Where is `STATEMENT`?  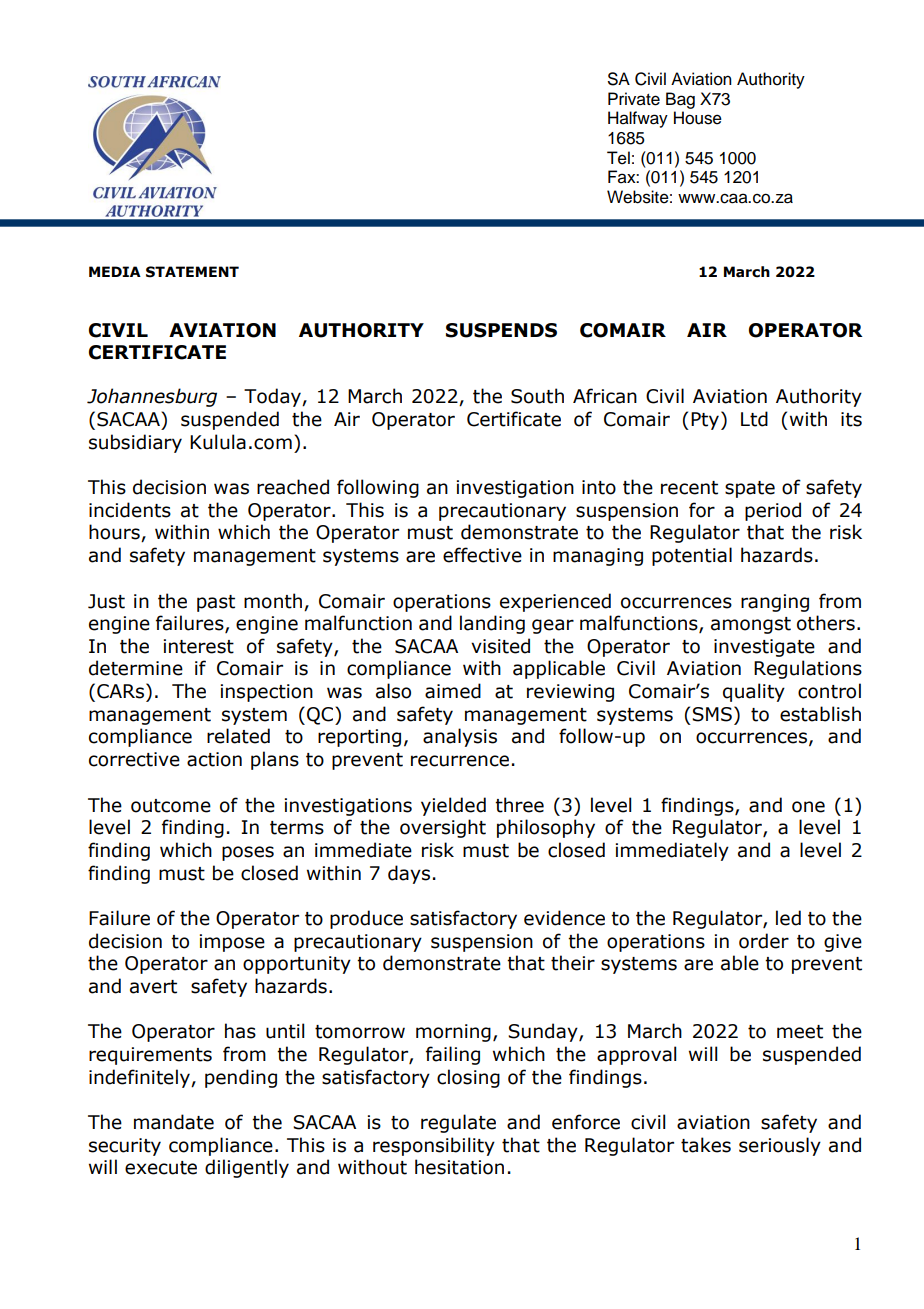
STATEMENT is located at coordinates (192, 272).
